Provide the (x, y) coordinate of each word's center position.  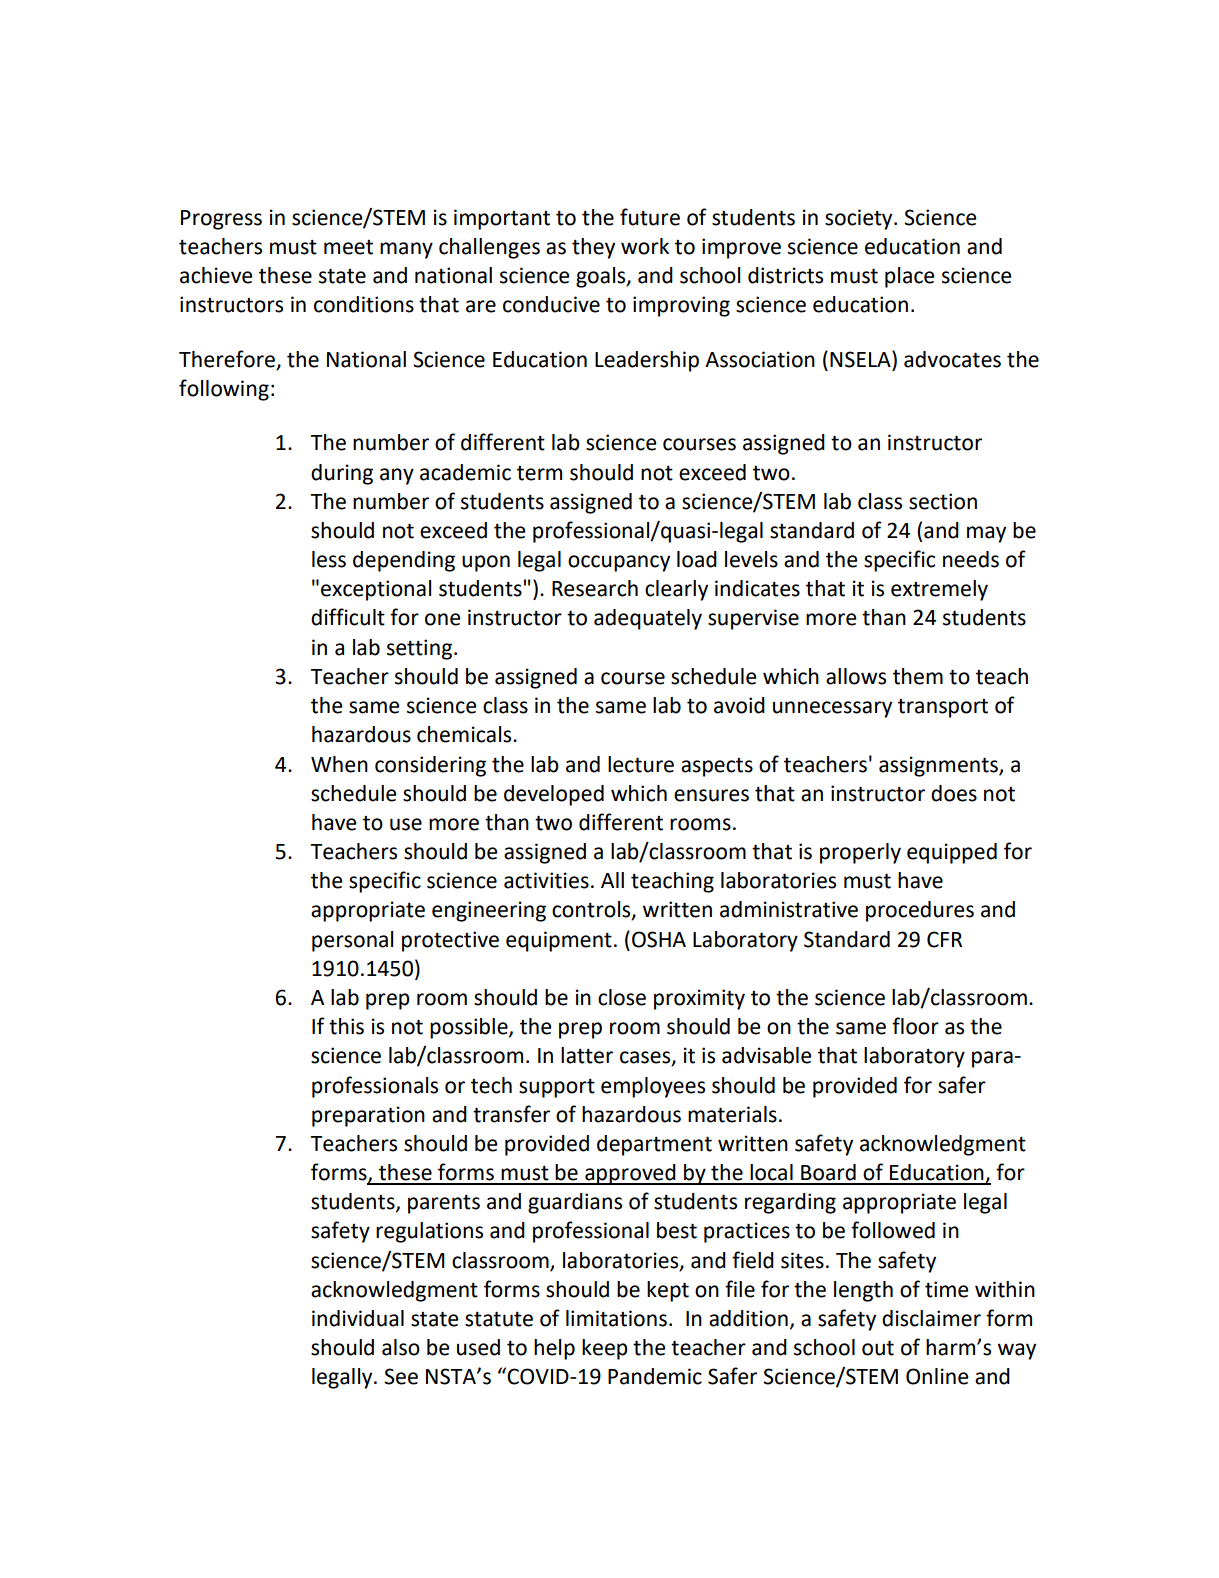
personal (352, 941)
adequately (648, 619)
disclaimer (931, 1318)
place (909, 277)
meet (348, 247)
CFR (944, 939)
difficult (348, 617)
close (622, 997)
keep (605, 1349)
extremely (939, 590)
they (593, 248)
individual (358, 1318)
